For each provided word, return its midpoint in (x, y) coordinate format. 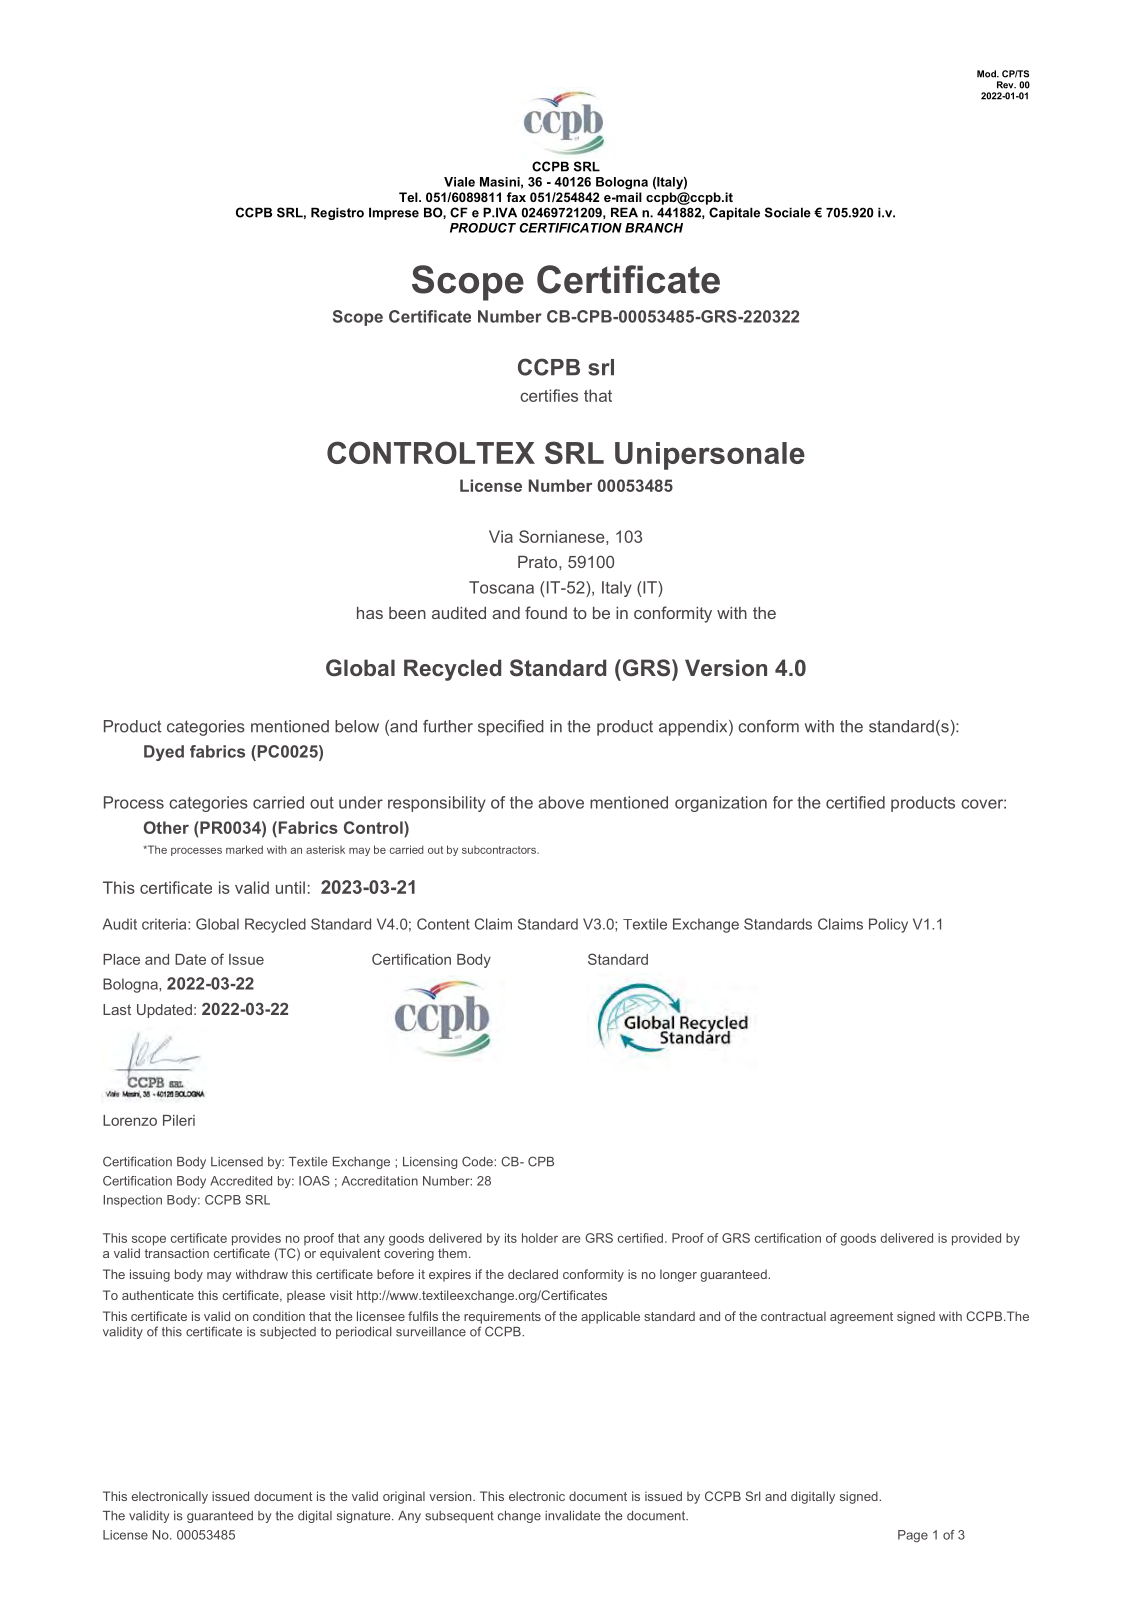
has (370, 613)
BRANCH (654, 228)
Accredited (241, 1181)
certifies (549, 395)
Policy (888, 925)
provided (976, 1239)
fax (516, 197)
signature (365, 1517)
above (561, 802)
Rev (1006, 85)
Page (913, 1536)
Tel (409, 197)
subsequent (459, 1517)
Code (478, 1161)
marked (244, 849)
